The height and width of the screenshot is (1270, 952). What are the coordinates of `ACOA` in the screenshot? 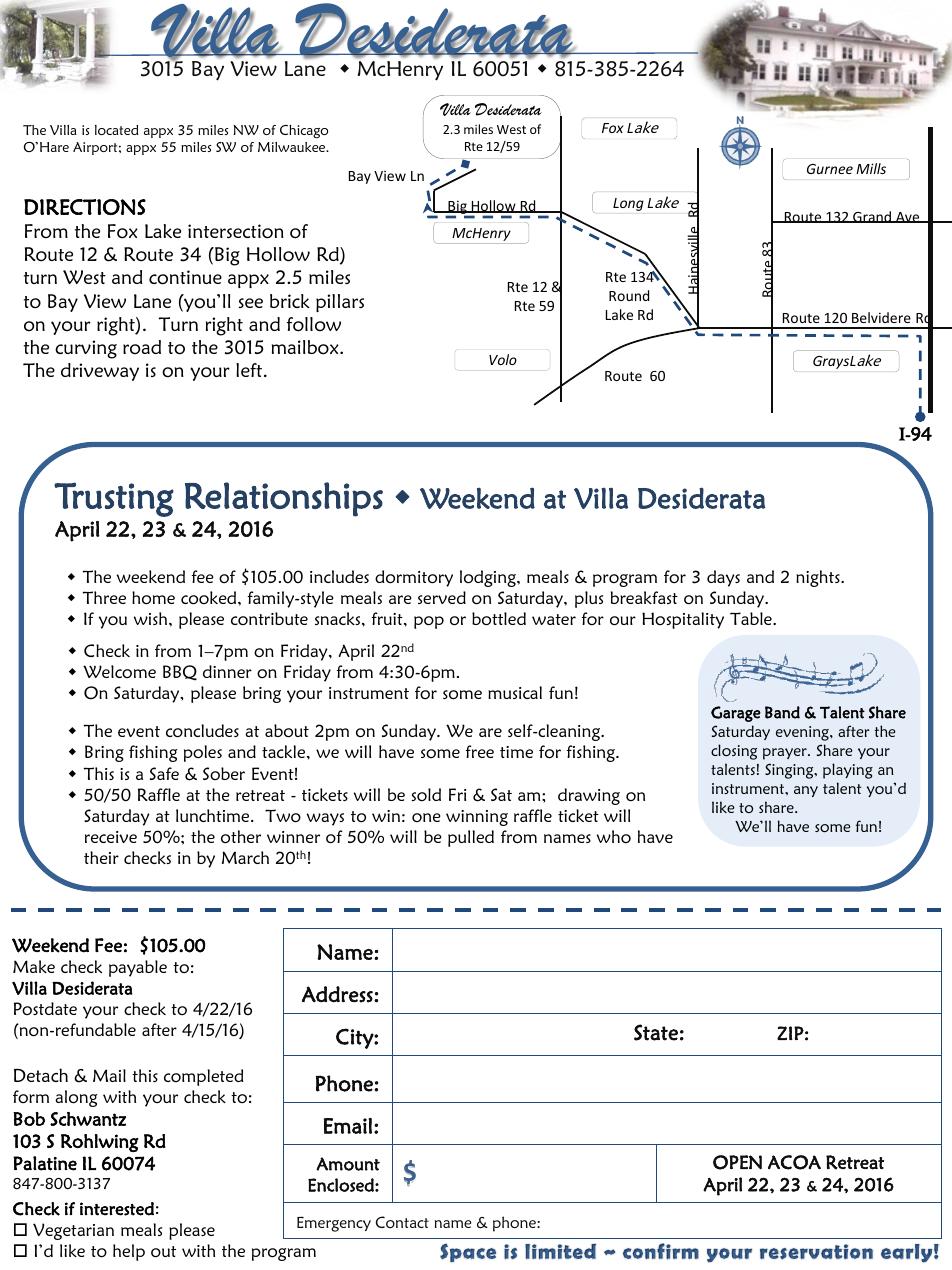 It's located at (794, 1162).
